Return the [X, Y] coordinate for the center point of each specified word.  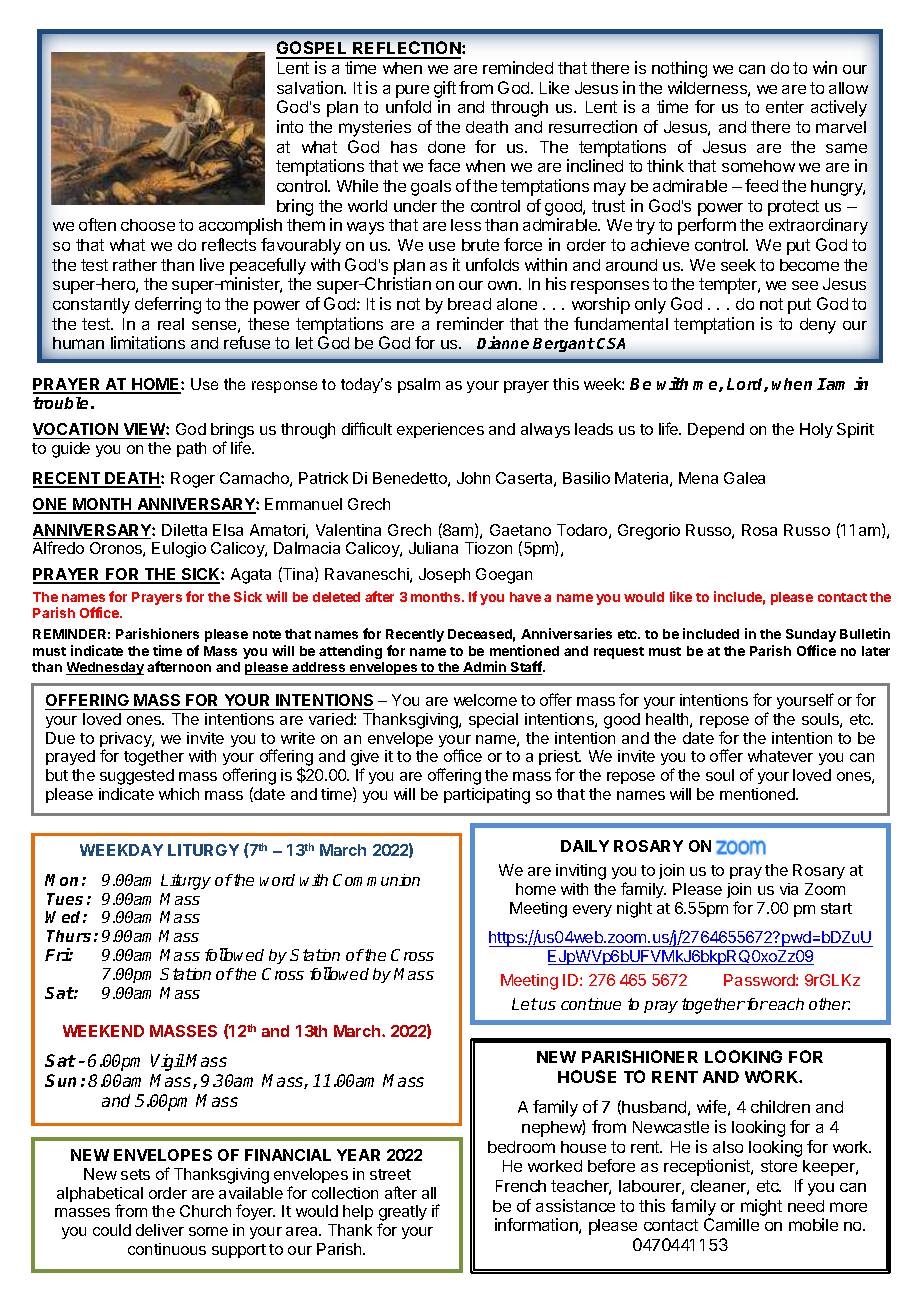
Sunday [811, 635]
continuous [167, 1249]
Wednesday [105, 668]
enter [785, 107]
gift [445, 91]
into [290, 126]
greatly [403, 1214]
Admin [485, 668]
